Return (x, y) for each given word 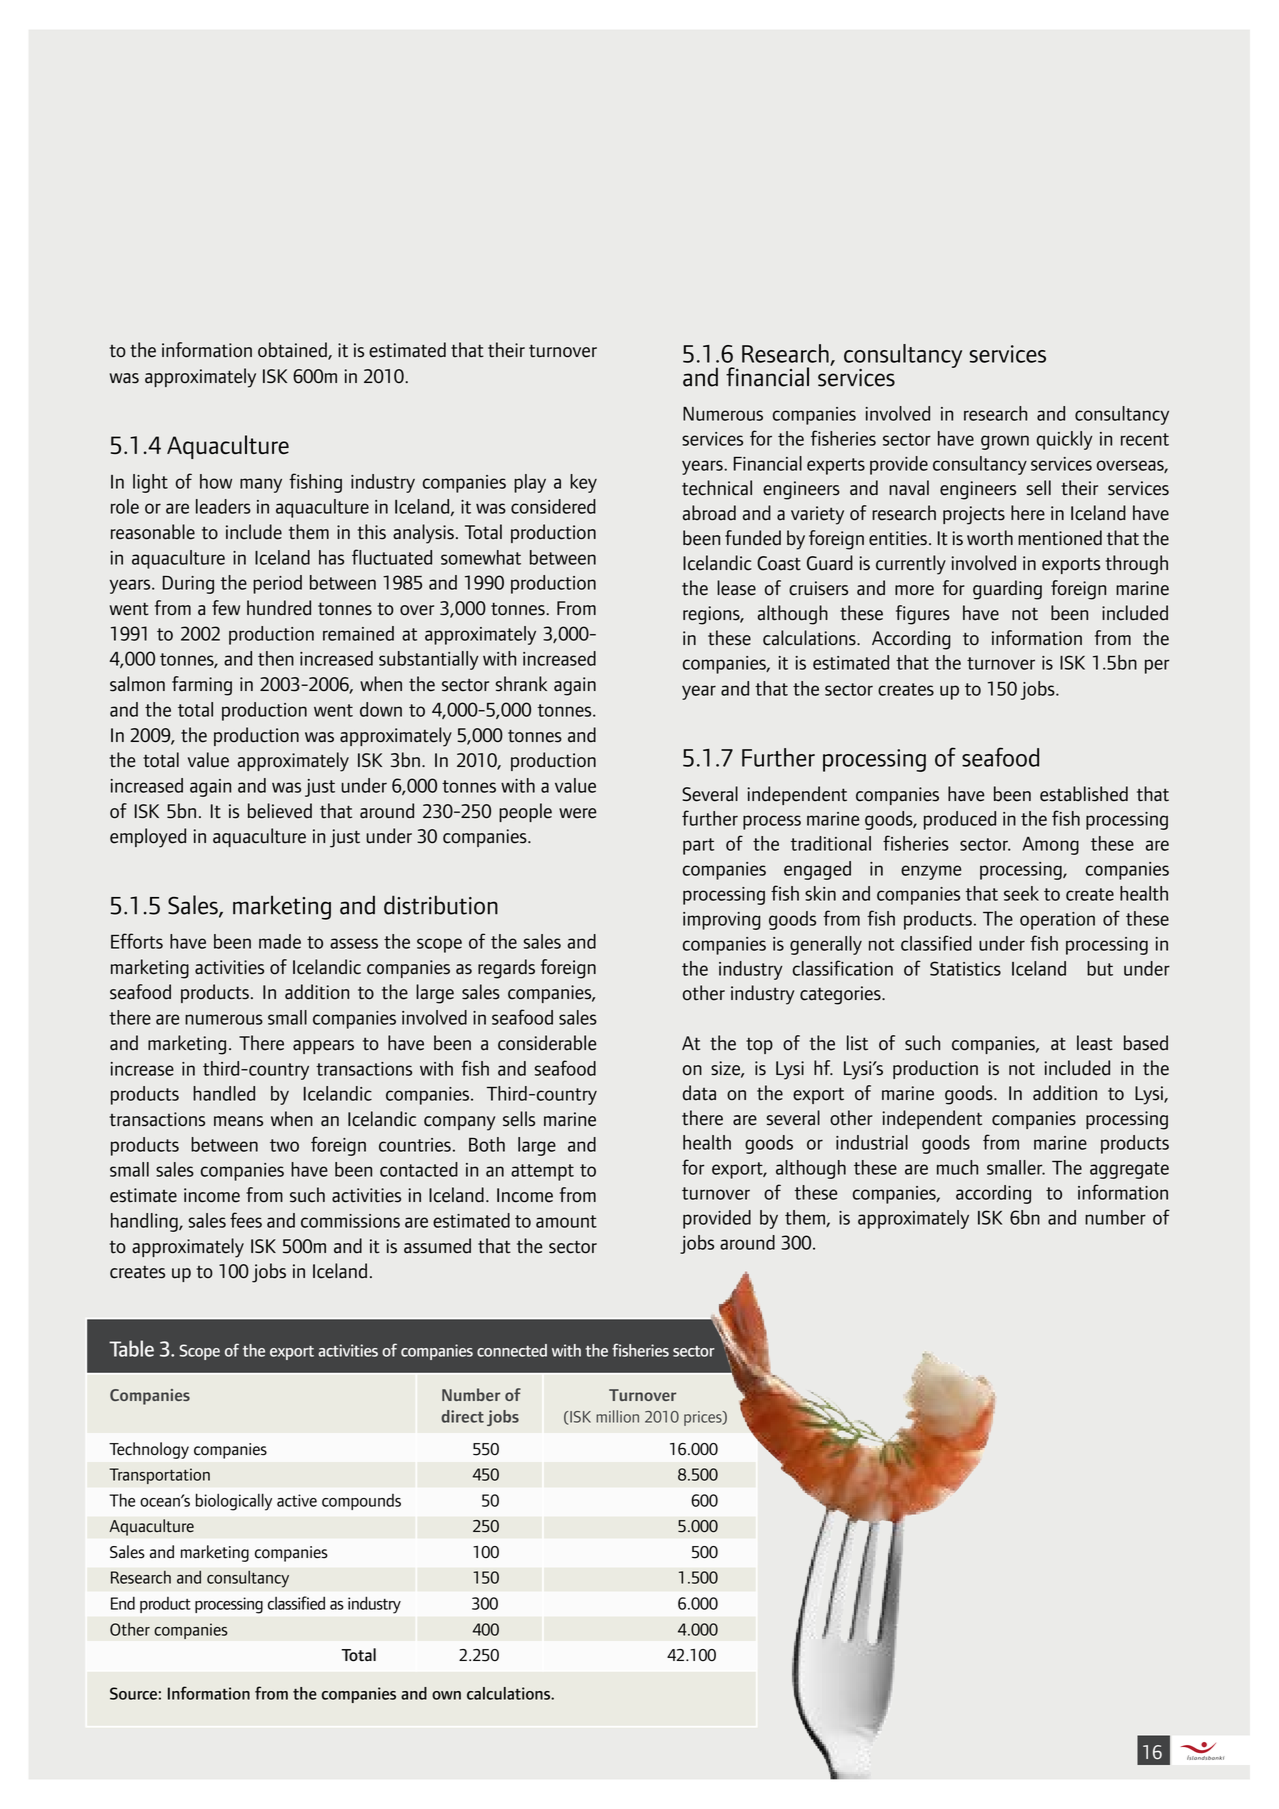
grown (1005, 442)
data (699, 1093)
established (1084, 794)
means (238, 1121)
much (957, 1167)
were (578, 813)
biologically (234, 1502)
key (583, 483)
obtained (293, 351)
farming (202, 686)
